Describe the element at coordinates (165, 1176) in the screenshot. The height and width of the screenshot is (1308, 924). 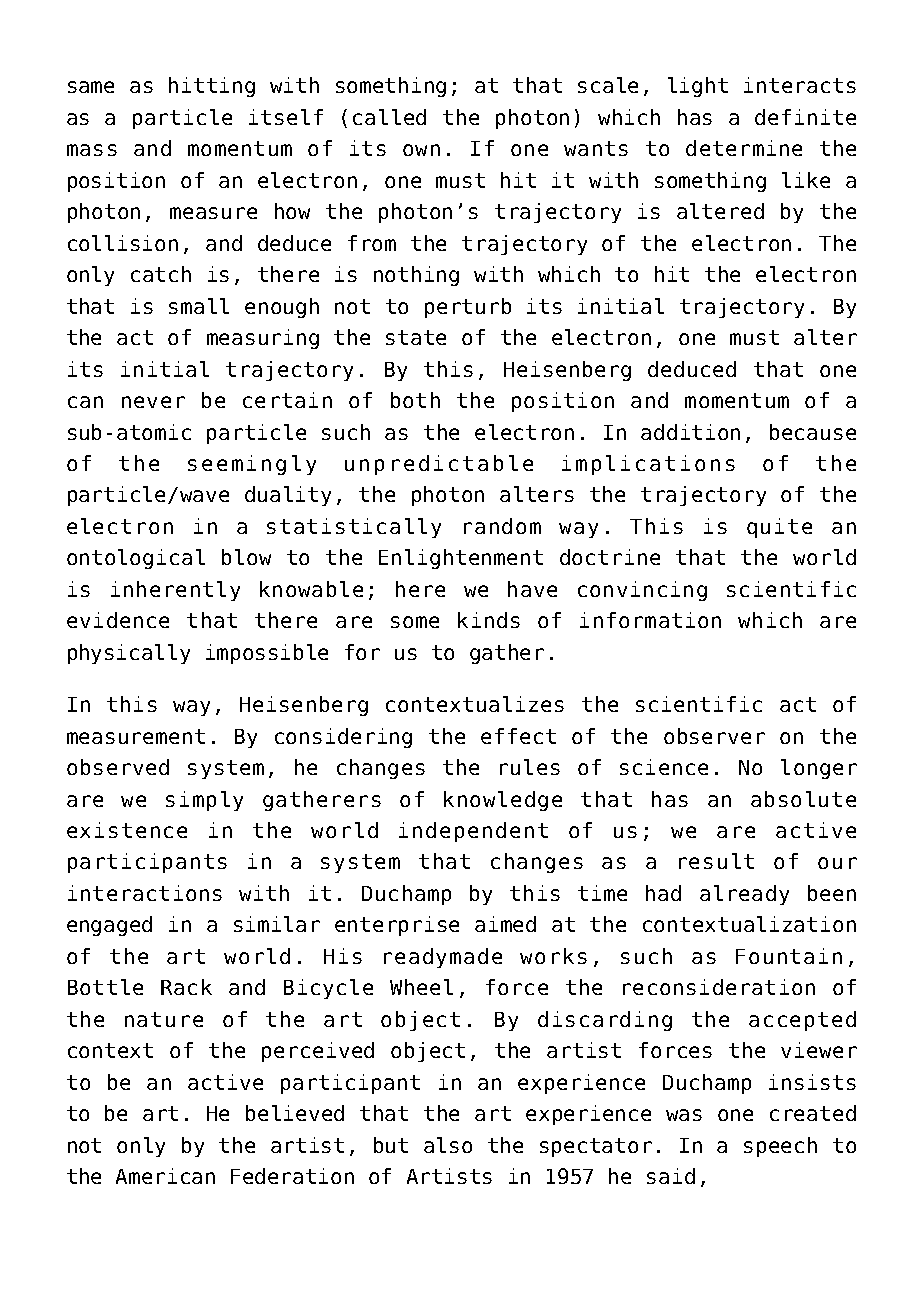
I see `American` at that location.
